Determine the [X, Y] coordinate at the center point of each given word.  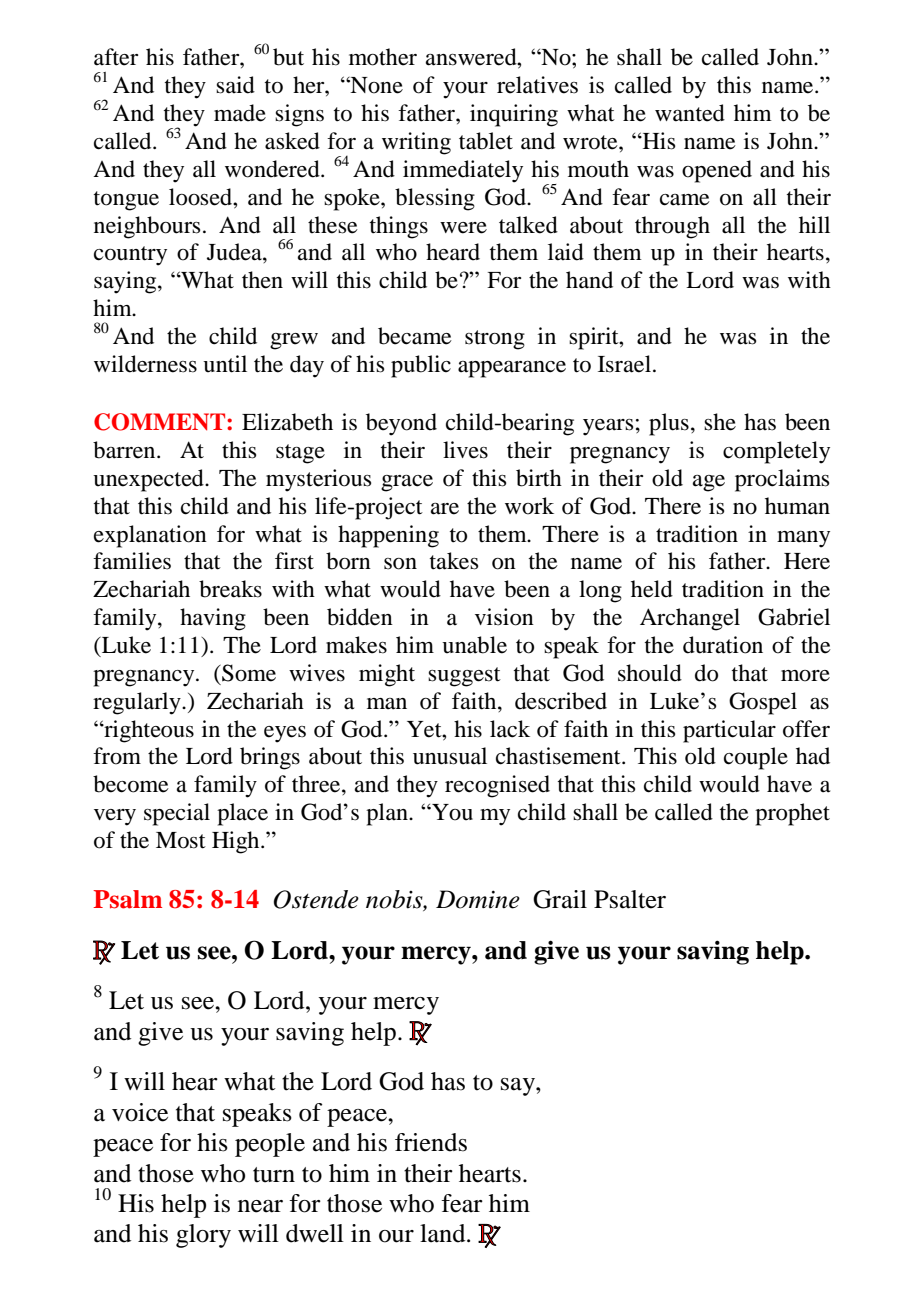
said [235, 85]
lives [465, 450]
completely [776, 452]
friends [431, 1142]
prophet [792, 814]
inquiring [514, 115]
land [444, 1233]
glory [203, 1236]
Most [181, 840]
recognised [497, 786]
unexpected [149, 480]
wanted [690, 113]
